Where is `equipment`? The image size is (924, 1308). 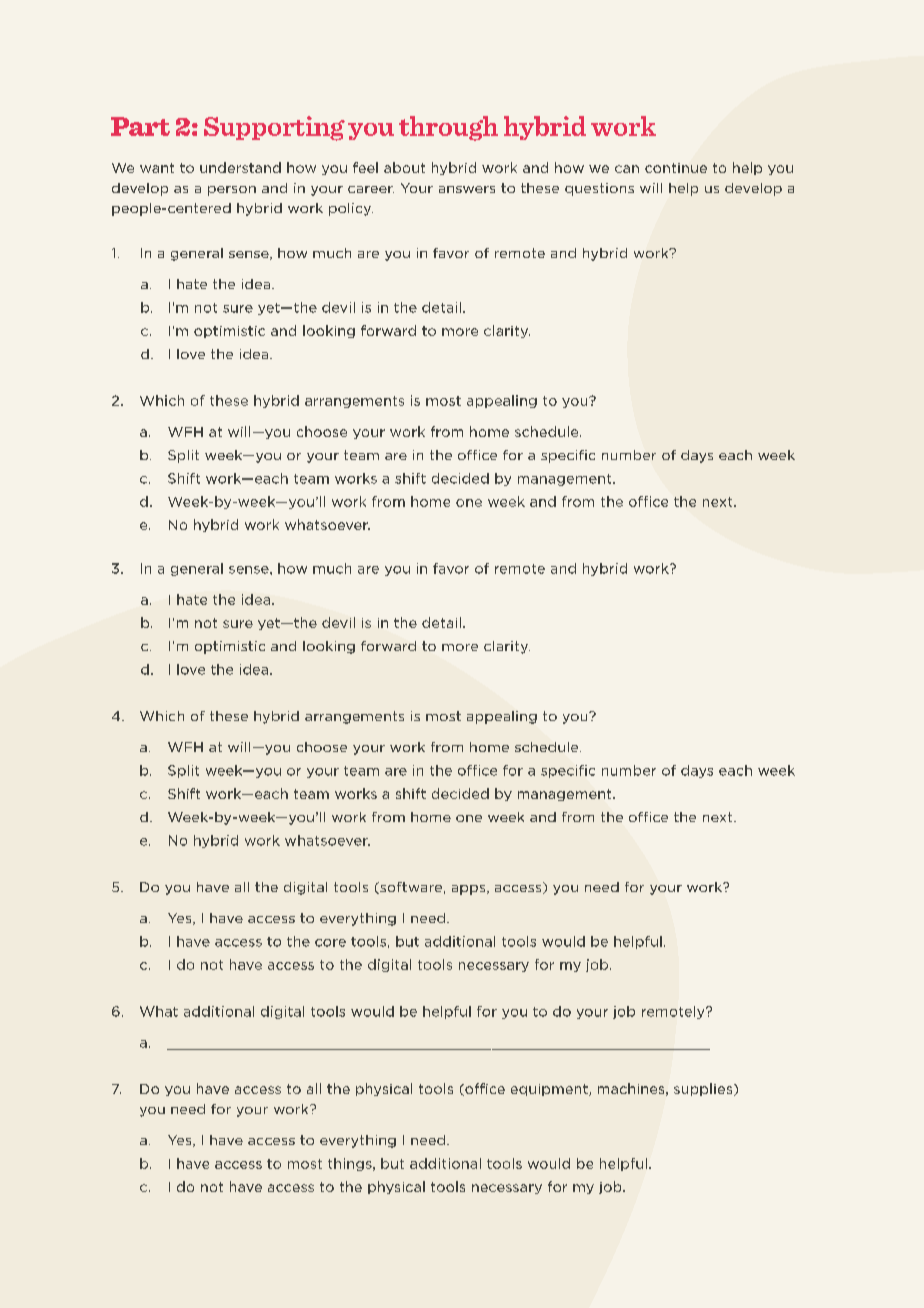
equipment is located at coordinates (550, 1090).
